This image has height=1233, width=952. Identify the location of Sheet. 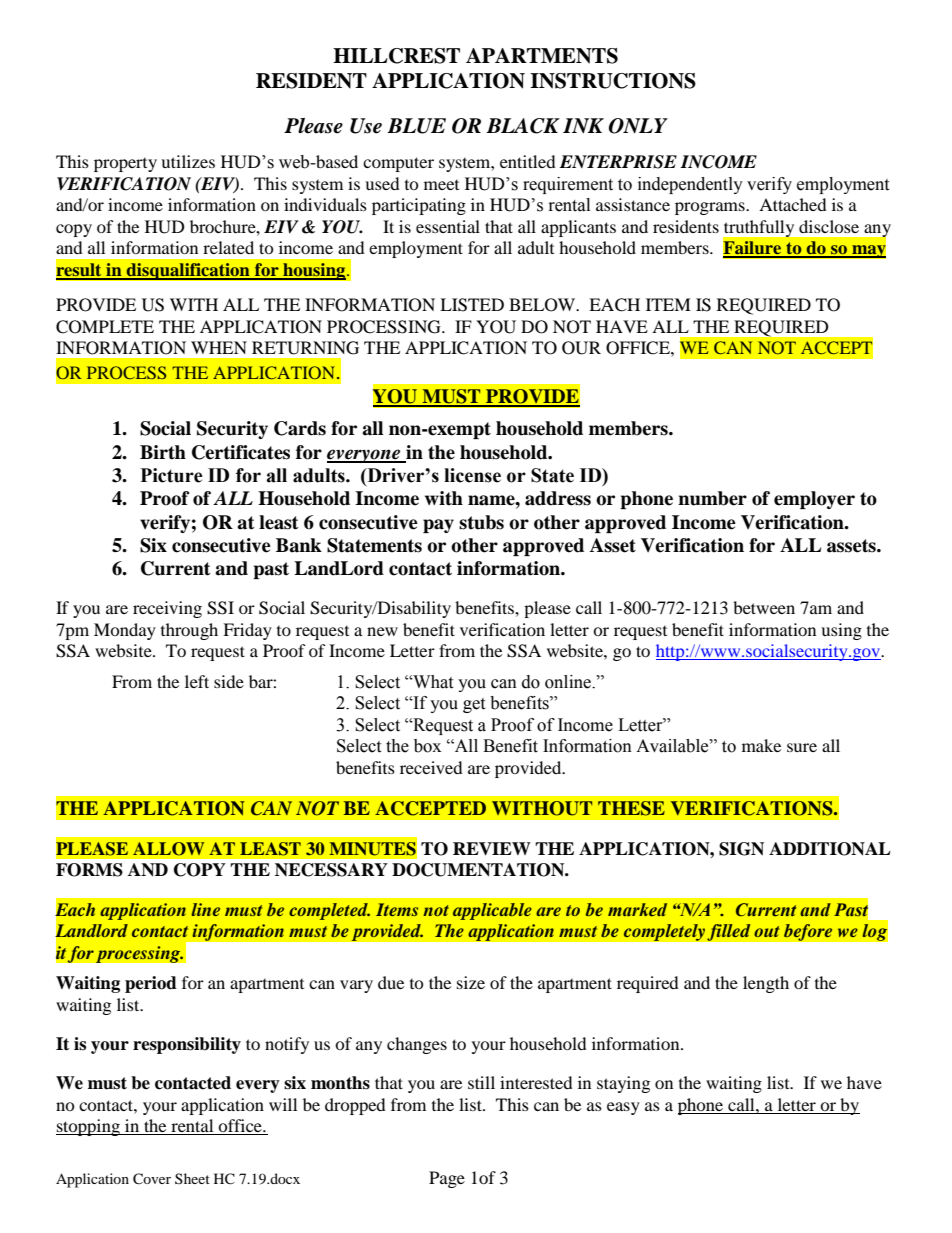
(192, 1178).
